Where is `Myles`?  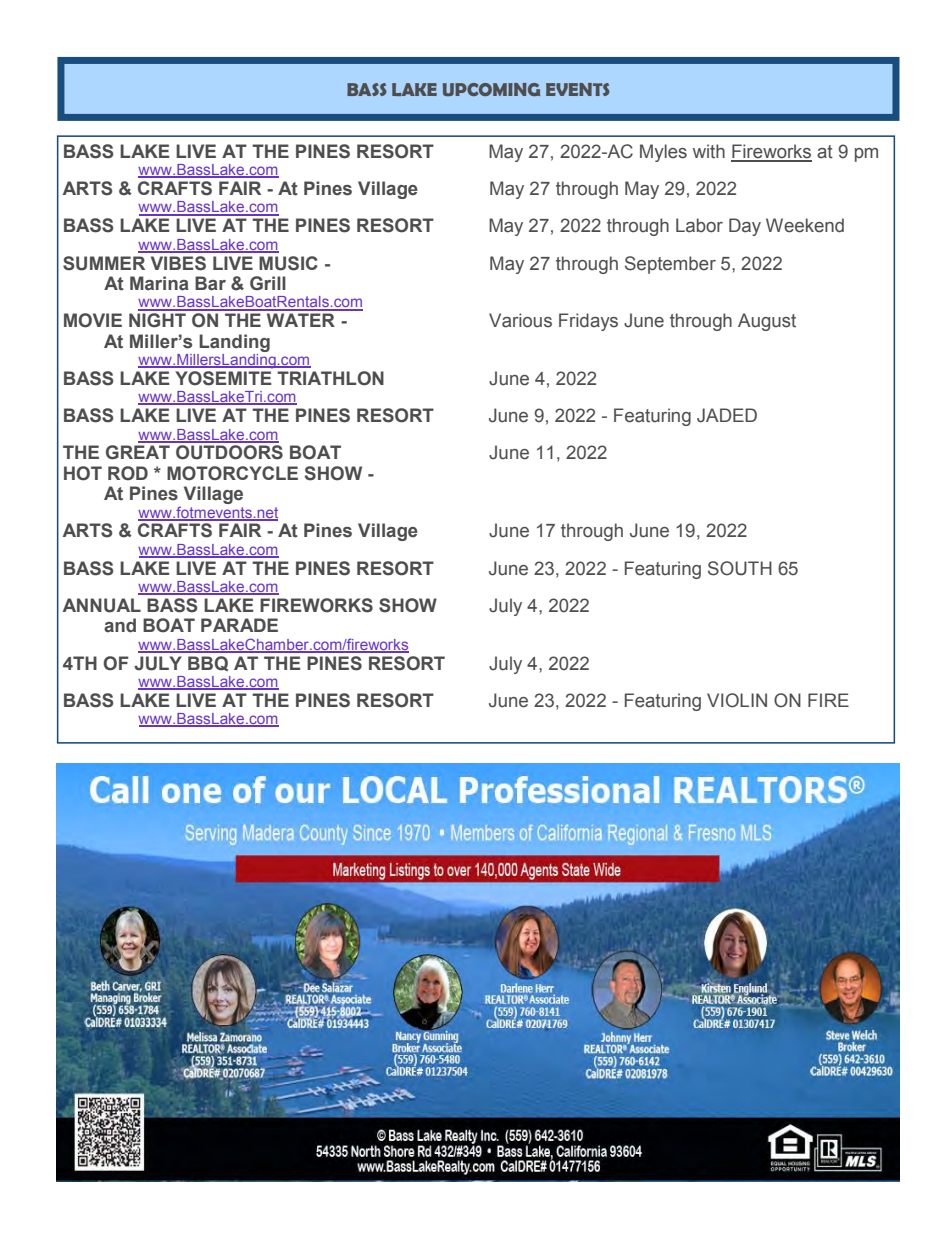
Myles is located at coordinates (663, 153).
